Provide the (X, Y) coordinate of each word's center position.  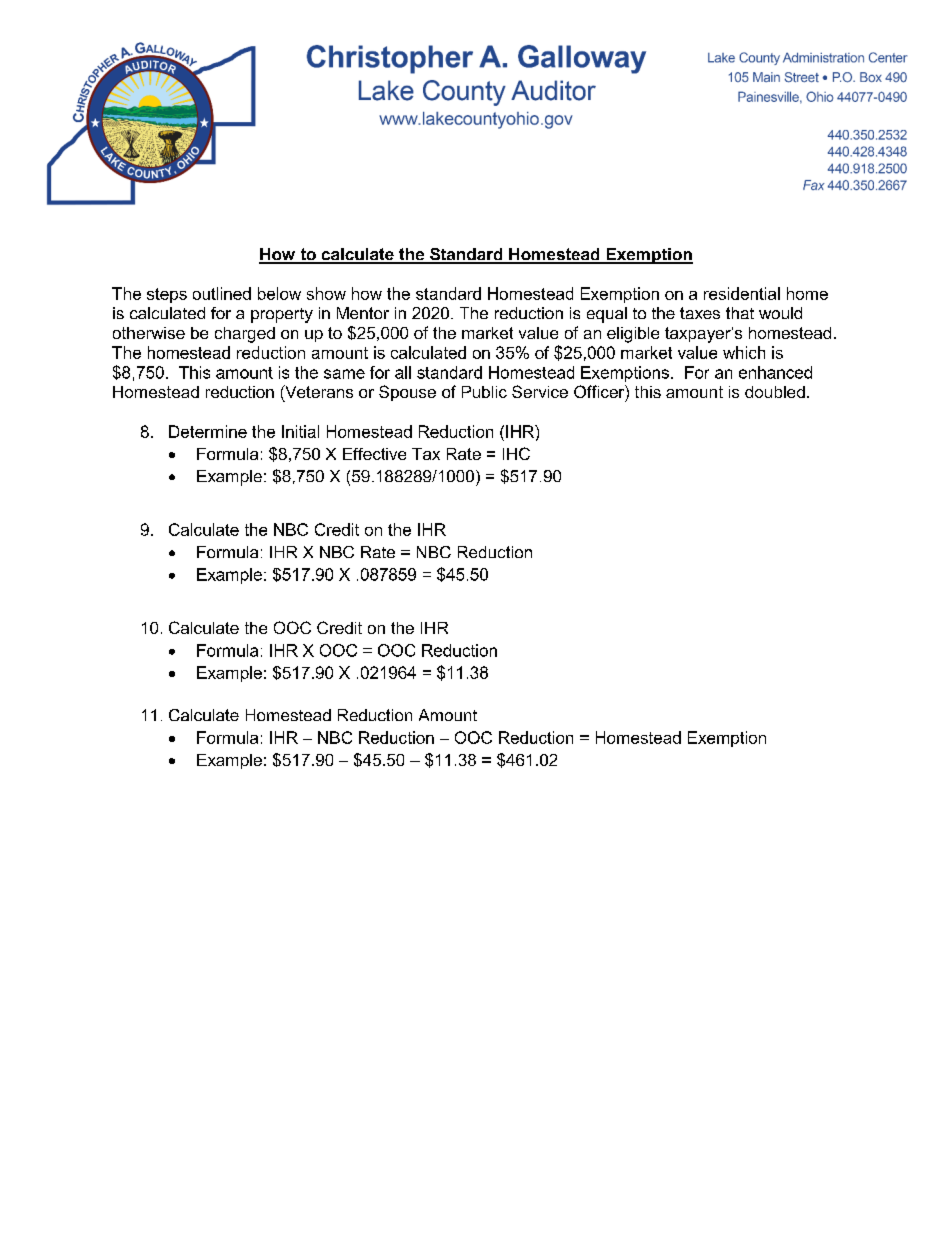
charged (245, 335)
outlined (222, 293)
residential (742, 293)
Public (484, 392)
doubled (775, 392)
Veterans (318, 393)
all (403, 372)
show (326, 293)
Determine (208, 431)
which (744, 352)
